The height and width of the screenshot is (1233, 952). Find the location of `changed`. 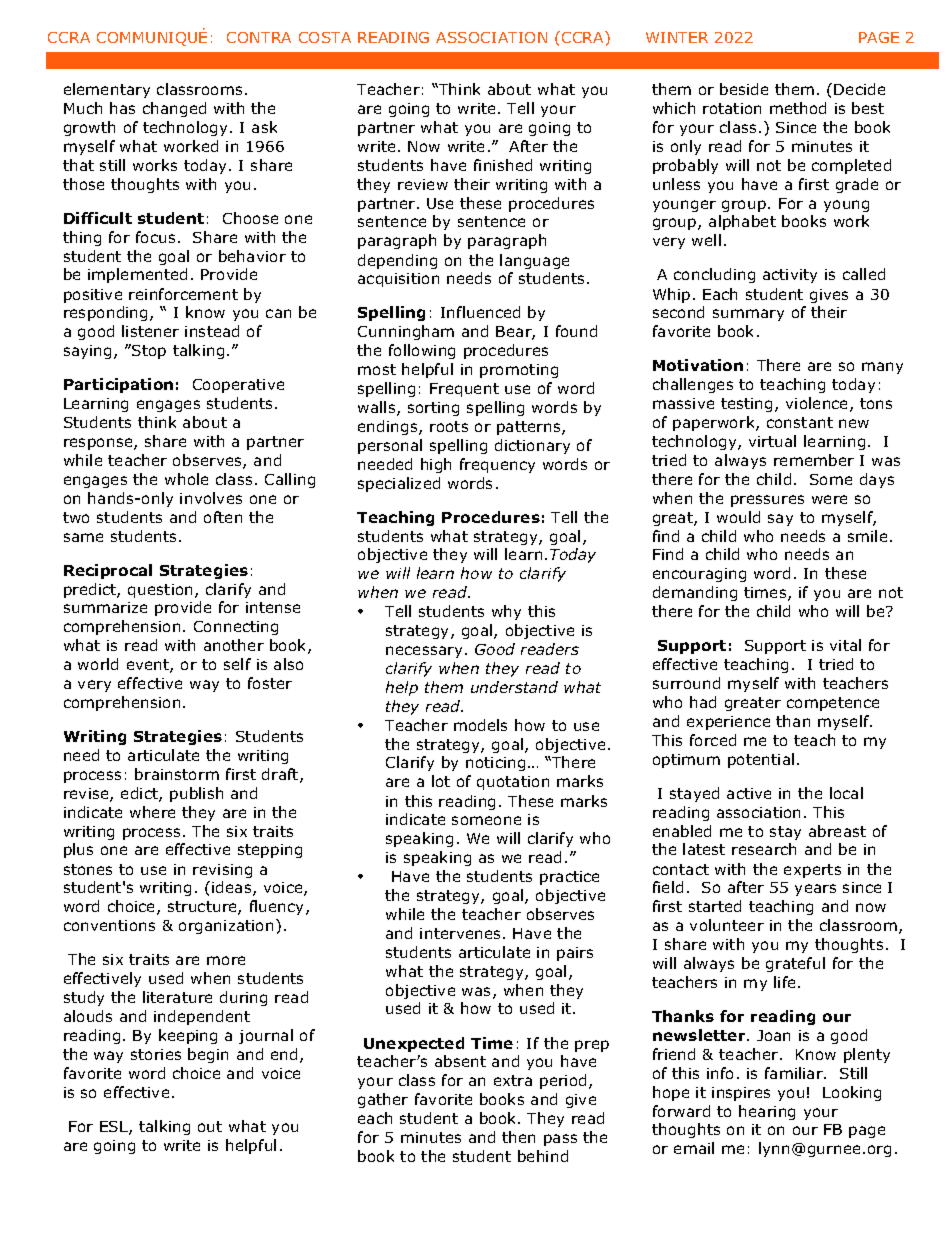

changed is located at coordinates (174, 109).
